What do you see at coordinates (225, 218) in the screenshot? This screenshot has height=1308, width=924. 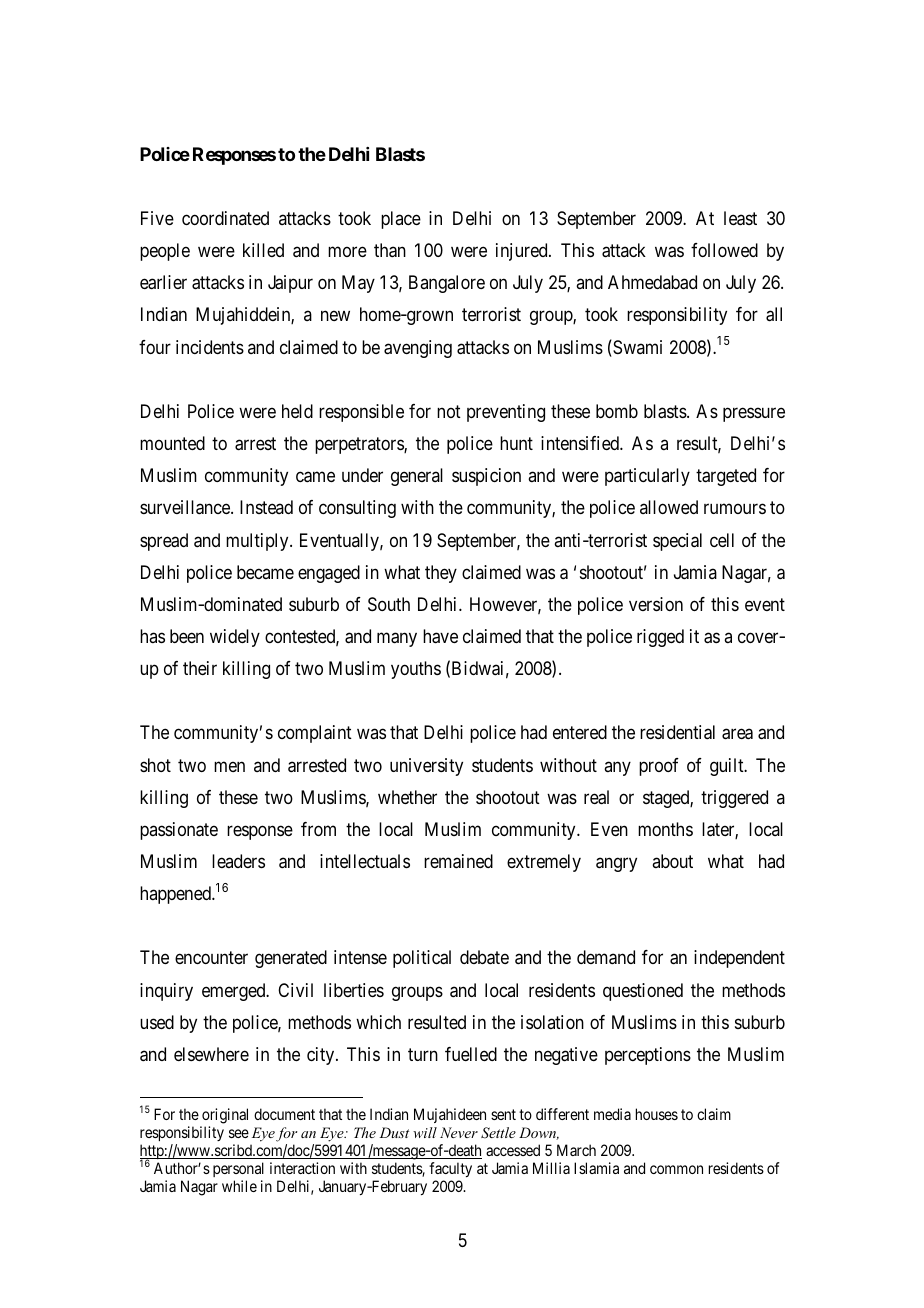 I see `coordinated` at bounding box center [225, 218].
